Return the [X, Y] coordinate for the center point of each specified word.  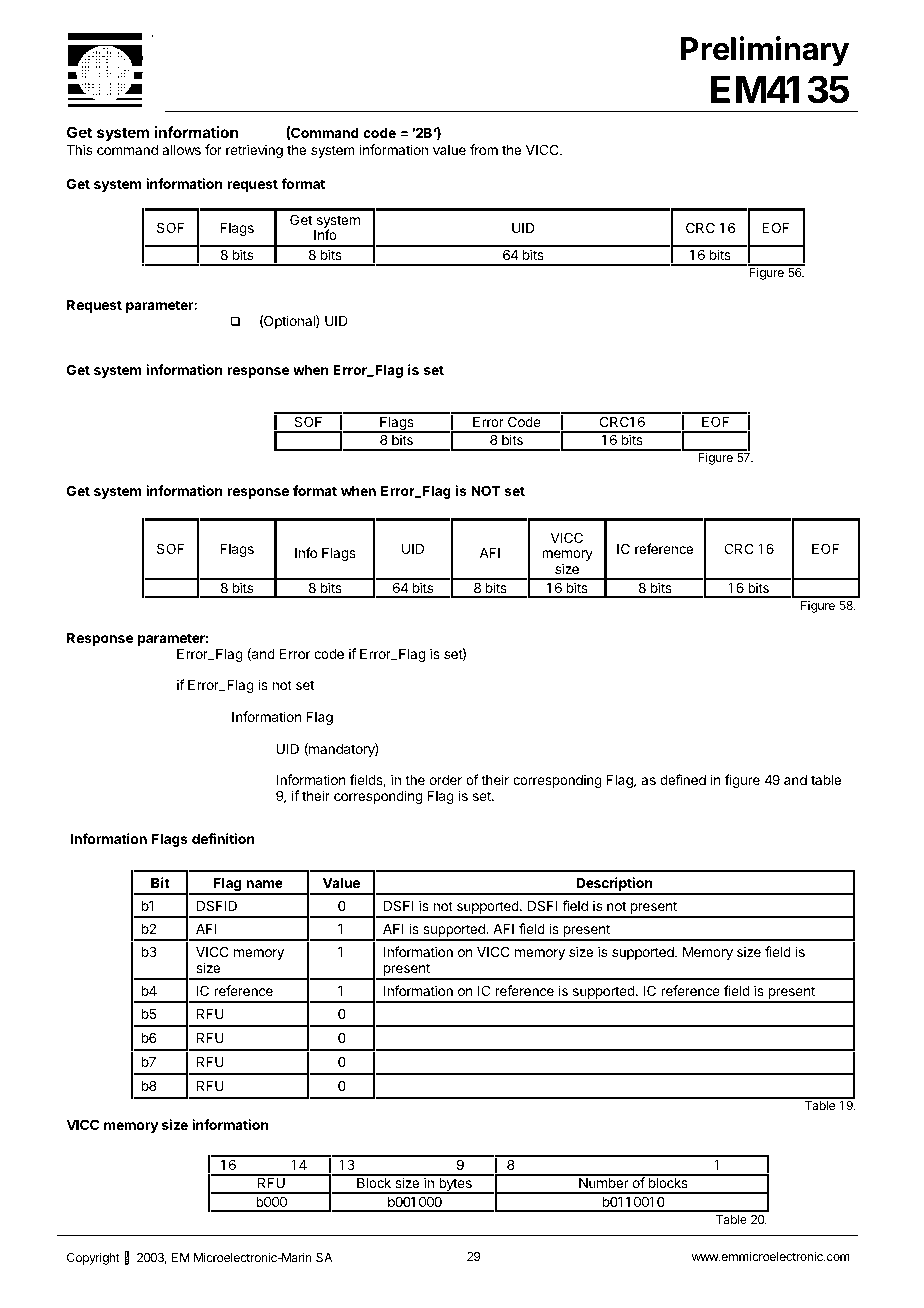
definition [223, 838]
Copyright [93, 1258]
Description [614, 885]
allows [181, 150]
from [484, 149]
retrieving [254, 151]
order [445, 780]
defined [683, 779]
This [79, 149]
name [264, 884]
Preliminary [765, 51]
